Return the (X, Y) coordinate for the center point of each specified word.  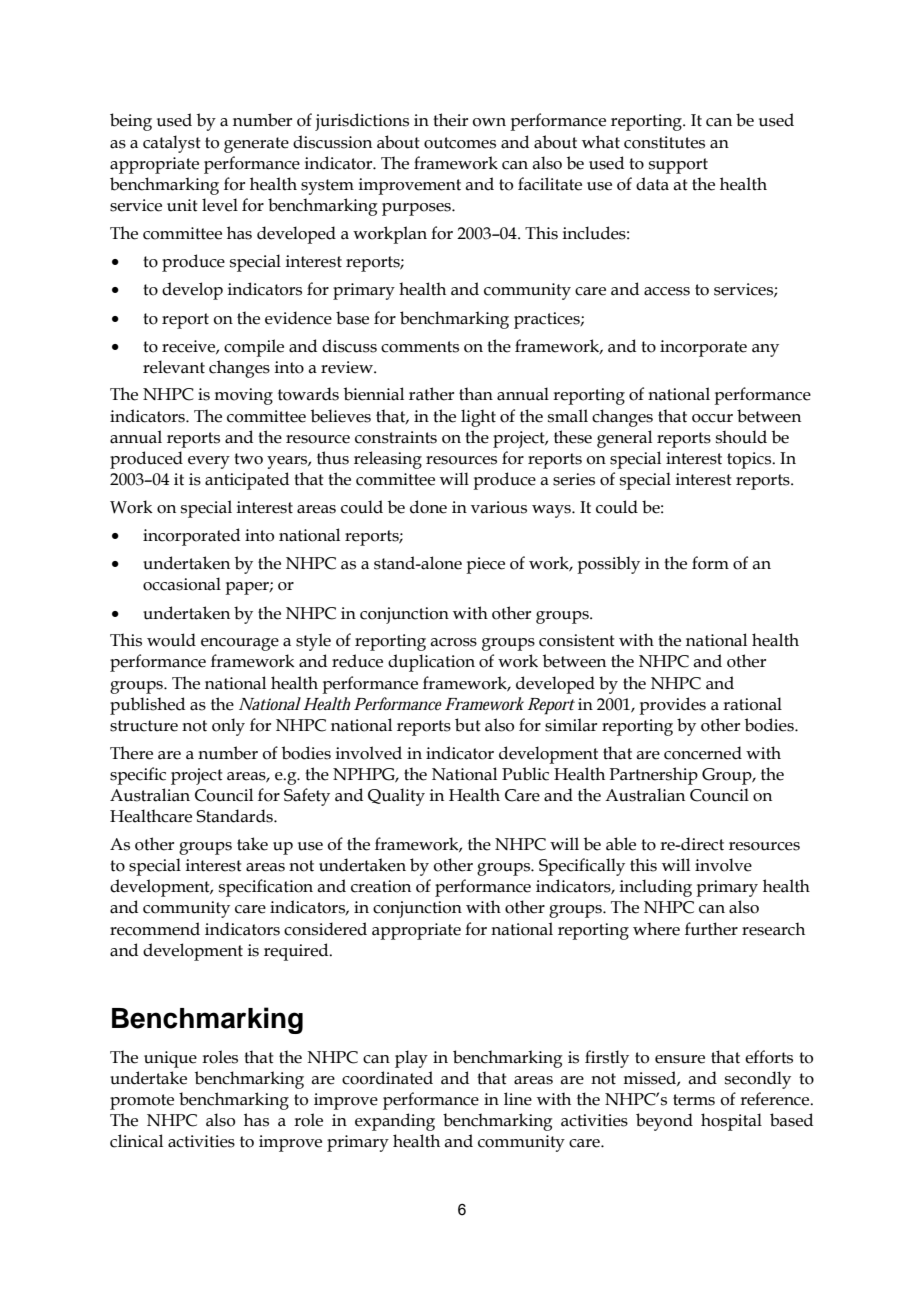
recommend (155, 929)
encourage (240, 644)
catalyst (172, 144)
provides (672, 706)
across (453, 642)
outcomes (460, 143)
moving (243, 396)
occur (712, 418)
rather (431, 394)
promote (142, 1102)
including (656, 888)
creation (381, 886)
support (678, 166)
